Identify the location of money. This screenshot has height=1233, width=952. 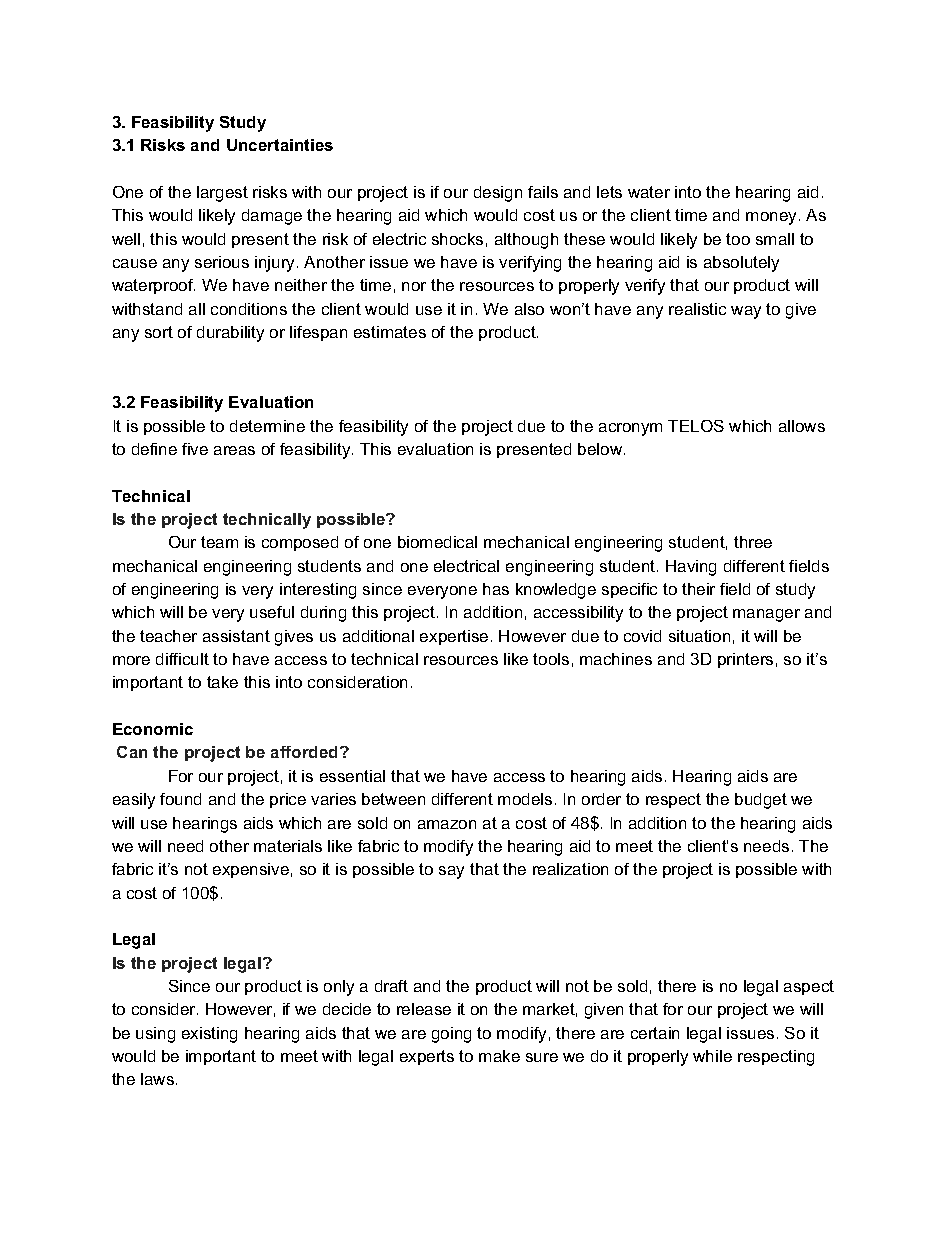
(773, 218).
